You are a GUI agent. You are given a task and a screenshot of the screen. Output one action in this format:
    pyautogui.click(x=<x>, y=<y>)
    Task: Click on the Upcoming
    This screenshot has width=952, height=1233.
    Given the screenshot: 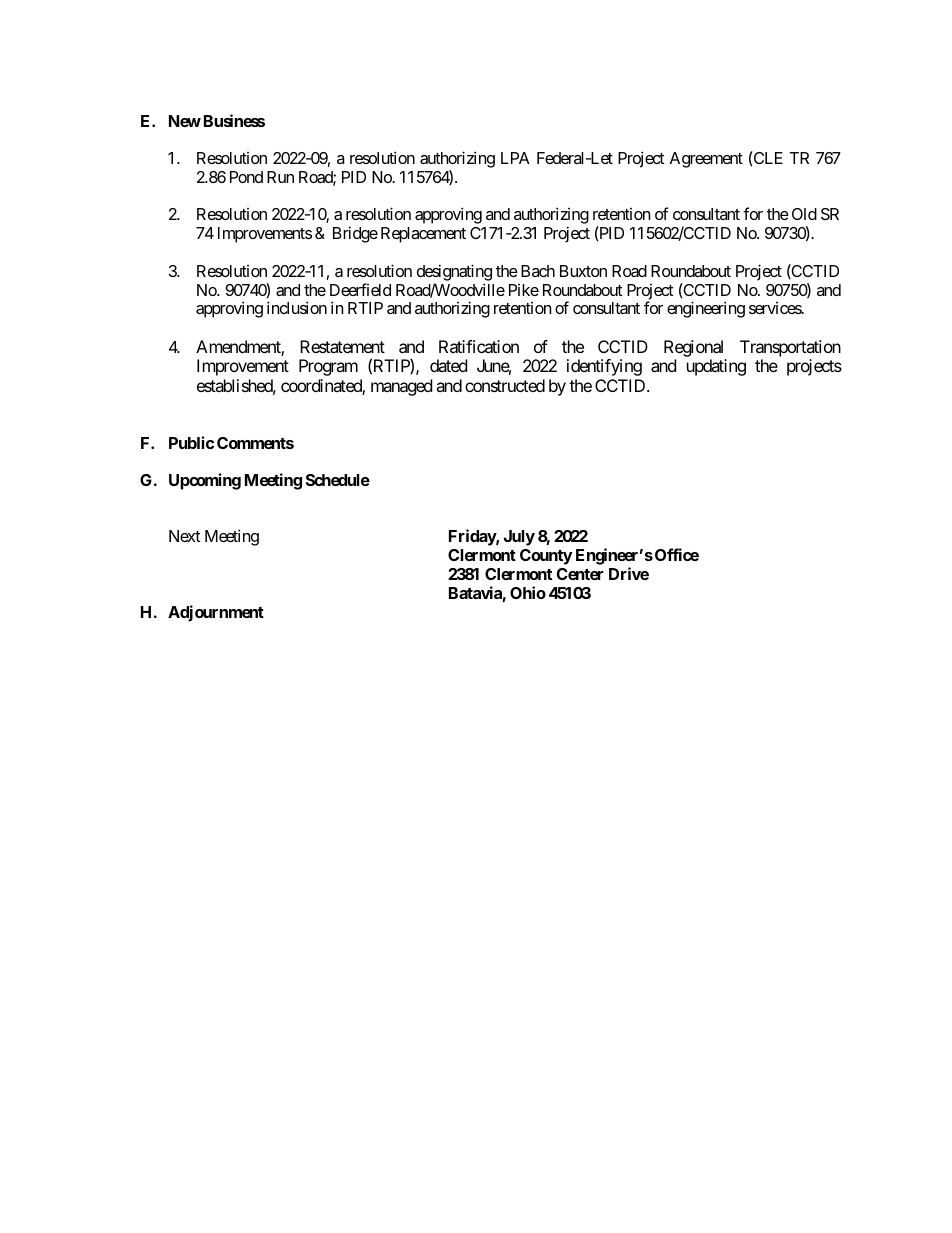 What is the action you would take?
    pyautogui.click(x=205, y=481)
